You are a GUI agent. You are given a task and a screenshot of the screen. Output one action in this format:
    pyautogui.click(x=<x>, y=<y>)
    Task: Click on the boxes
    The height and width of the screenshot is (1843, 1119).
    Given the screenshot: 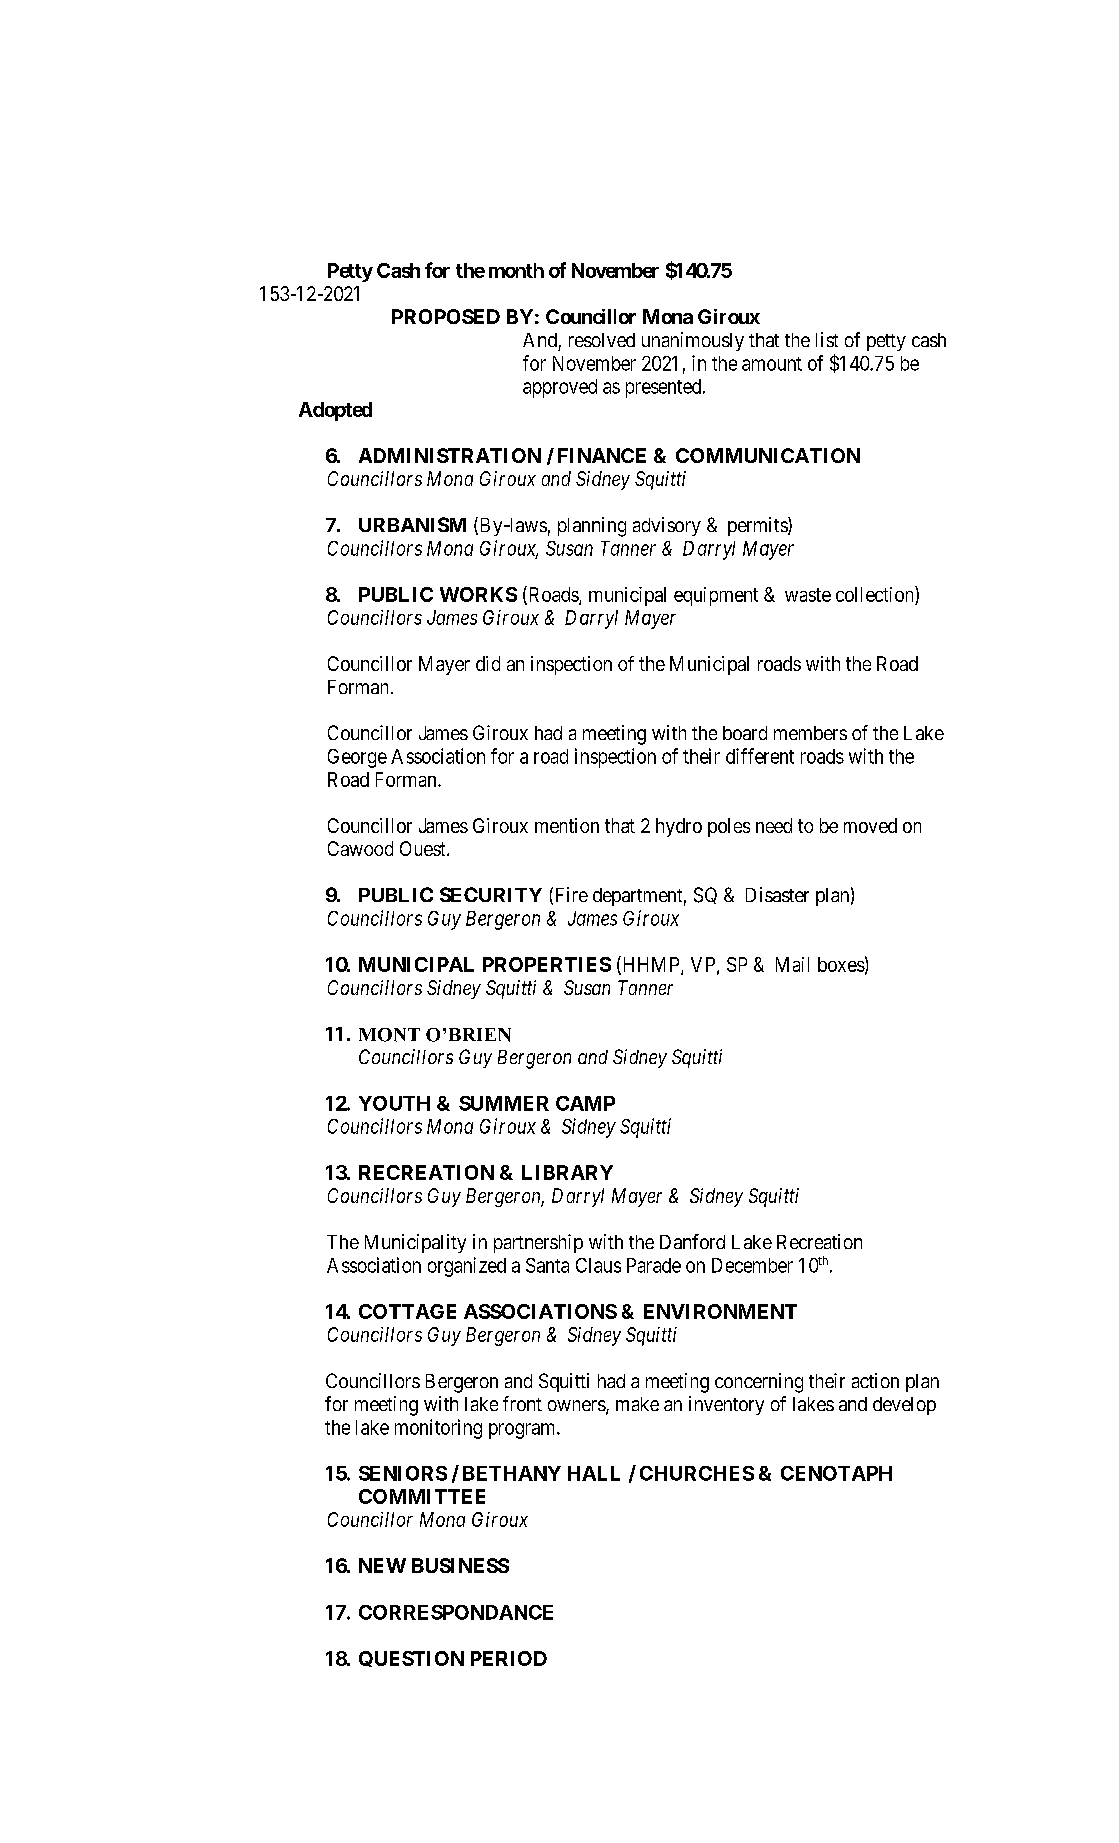 What is the action you would take?
    pyautogui.click(x=841, y=964)
